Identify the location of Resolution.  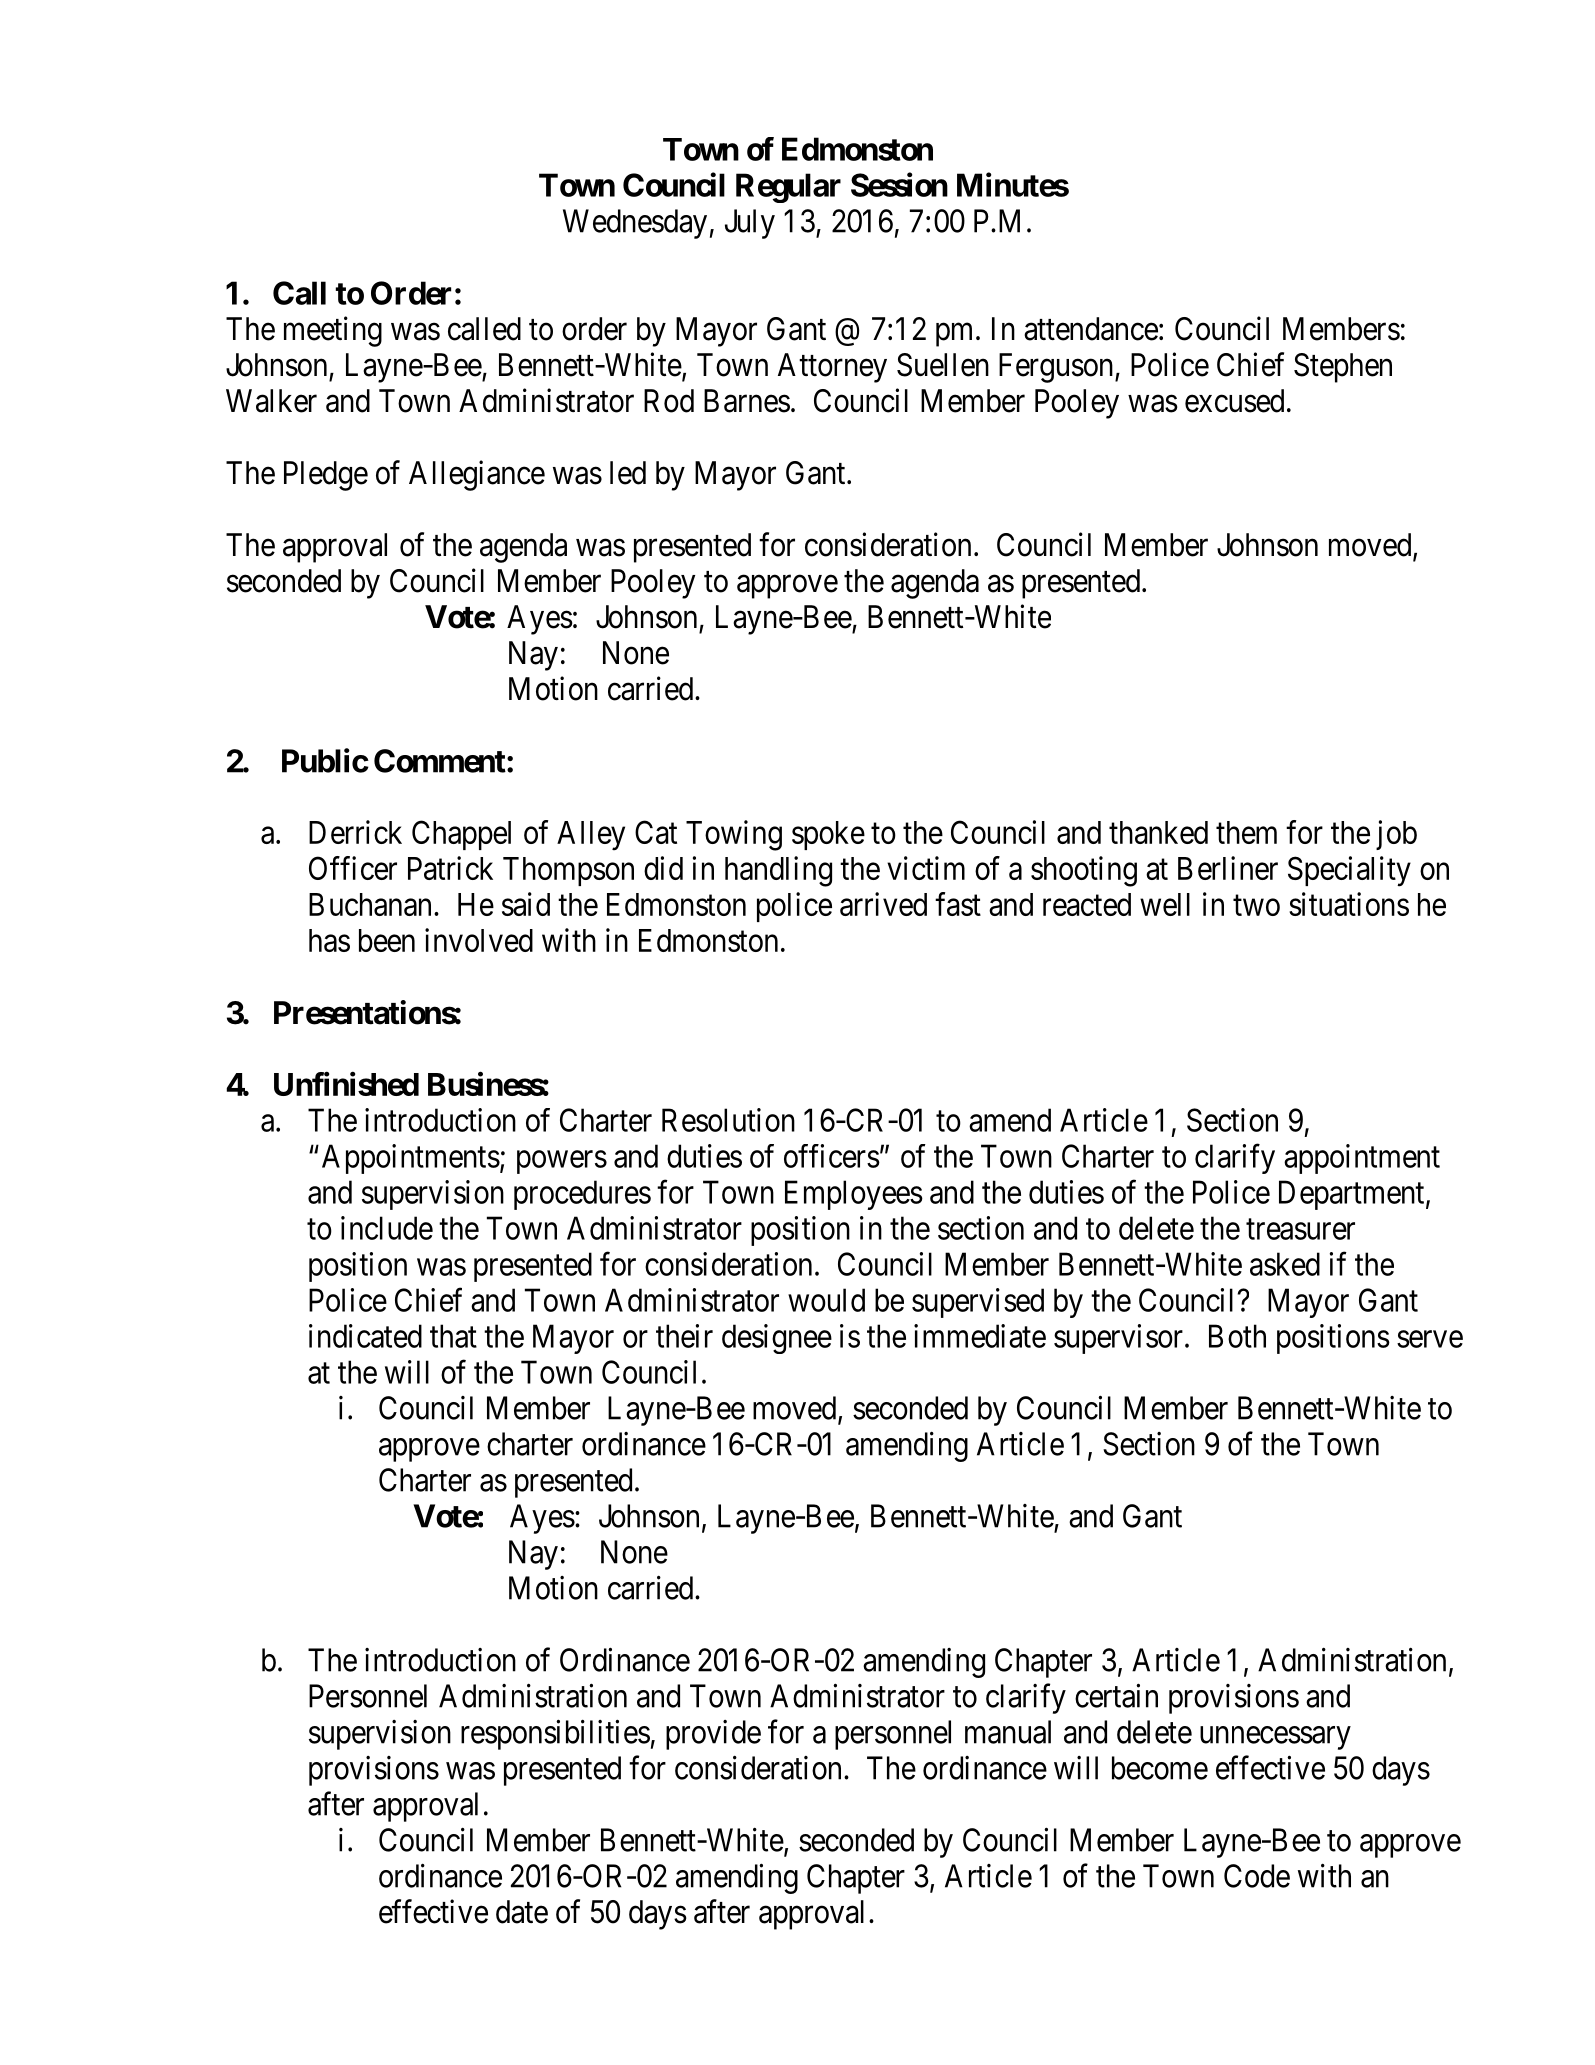
(728, 1120).
